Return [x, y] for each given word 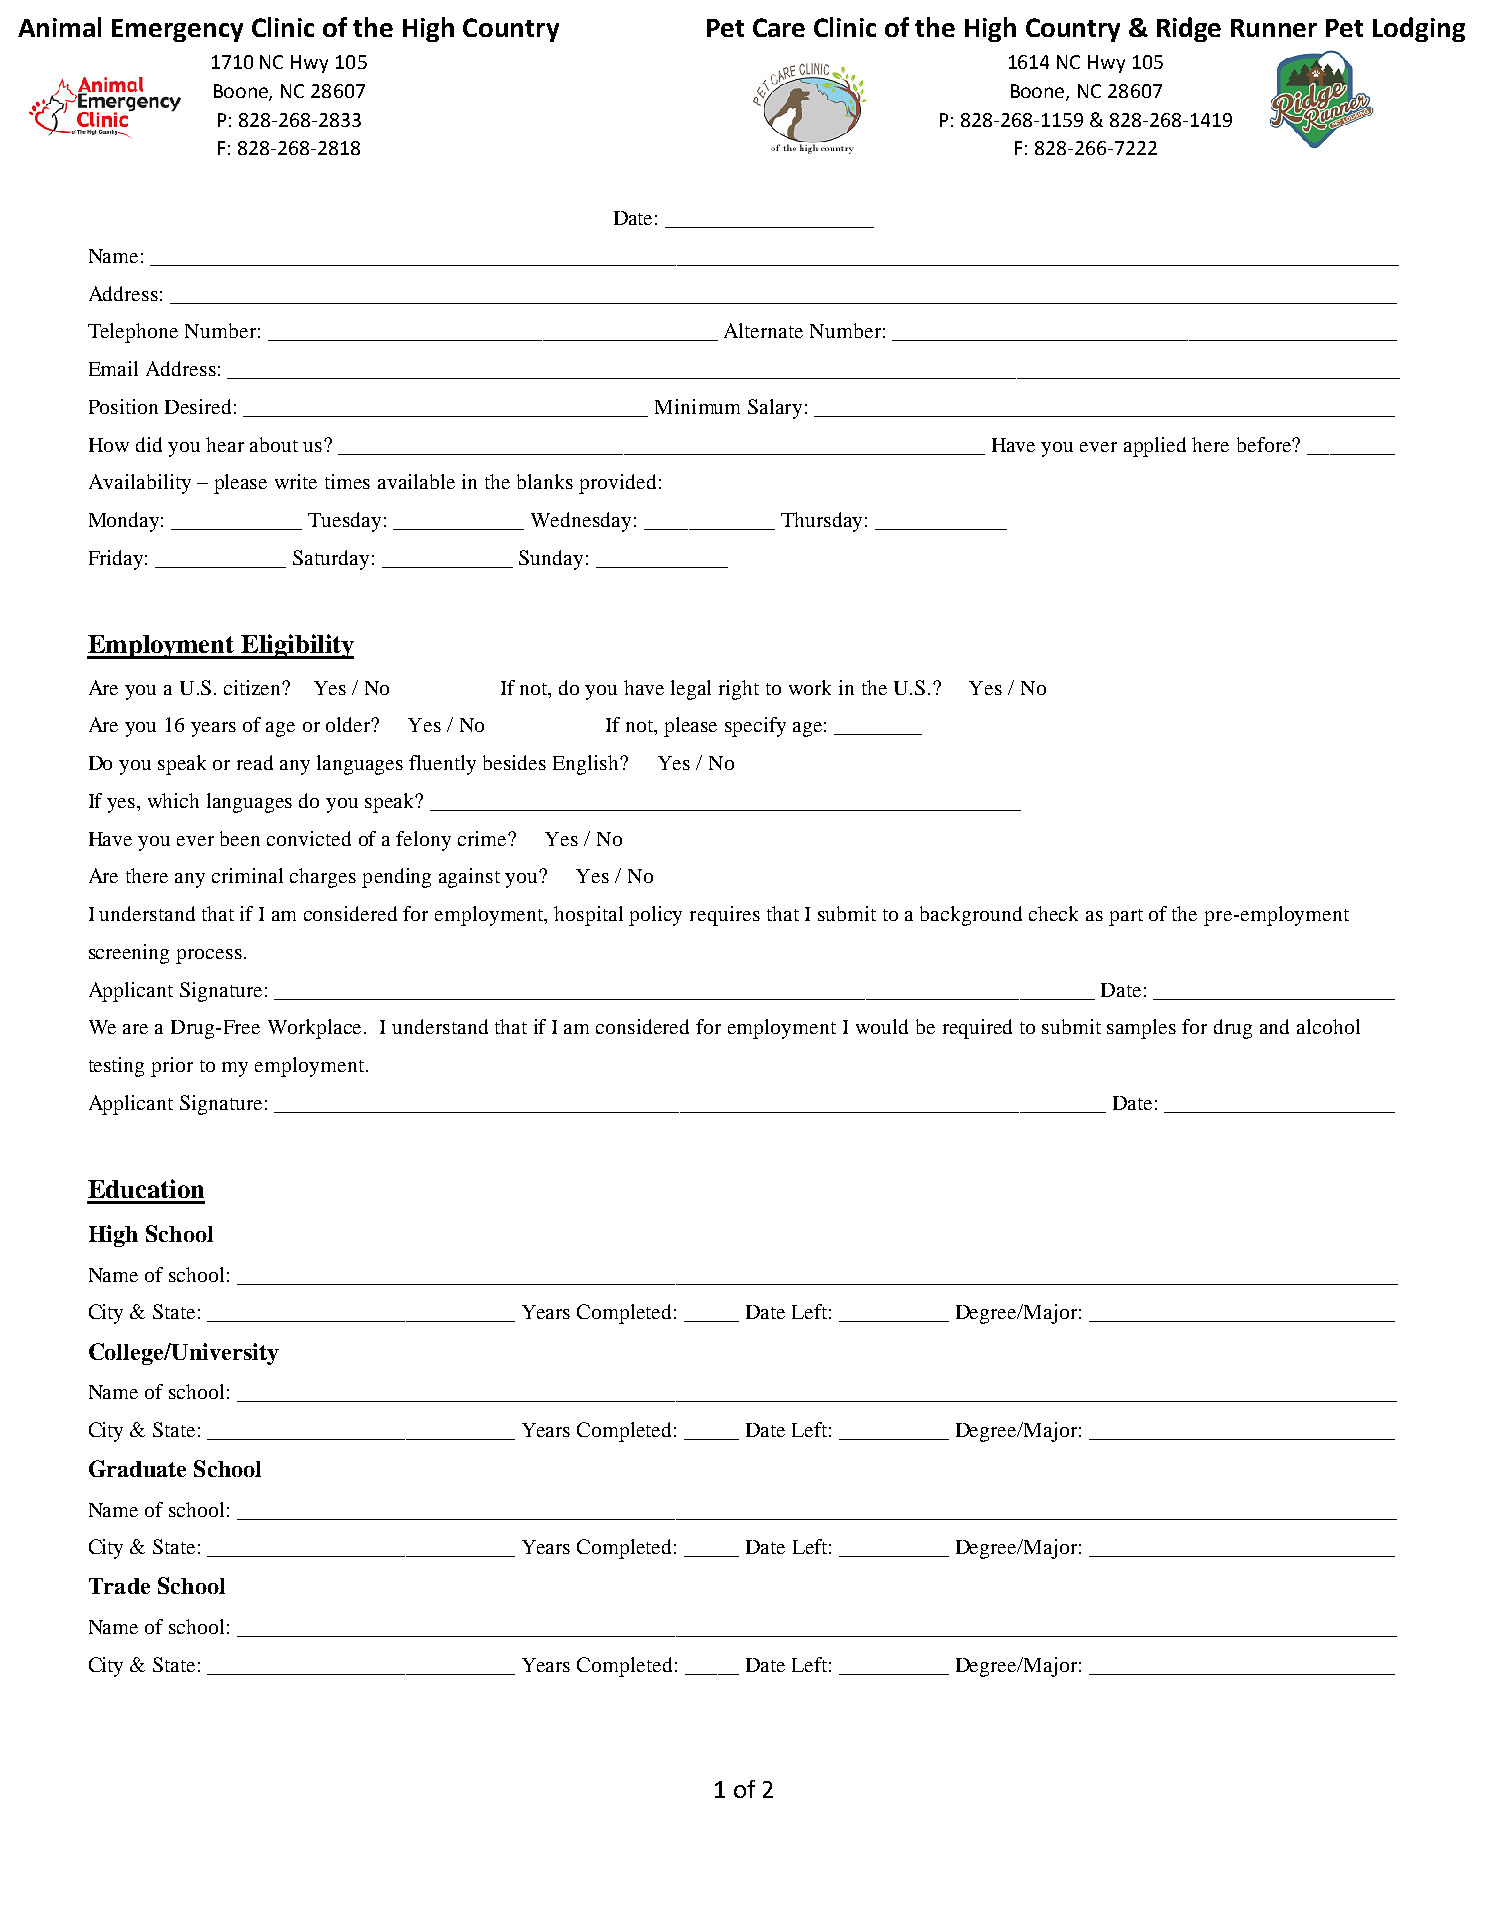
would [882, 1026]
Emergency [177, 30]
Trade [119, 1586]
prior [172, 1067]
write [296, 481]
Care [779, 27]
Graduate [137, 1468]
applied [1155, 447]
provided [617, 484]
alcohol [1328, 1026]
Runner [1274, 28]
